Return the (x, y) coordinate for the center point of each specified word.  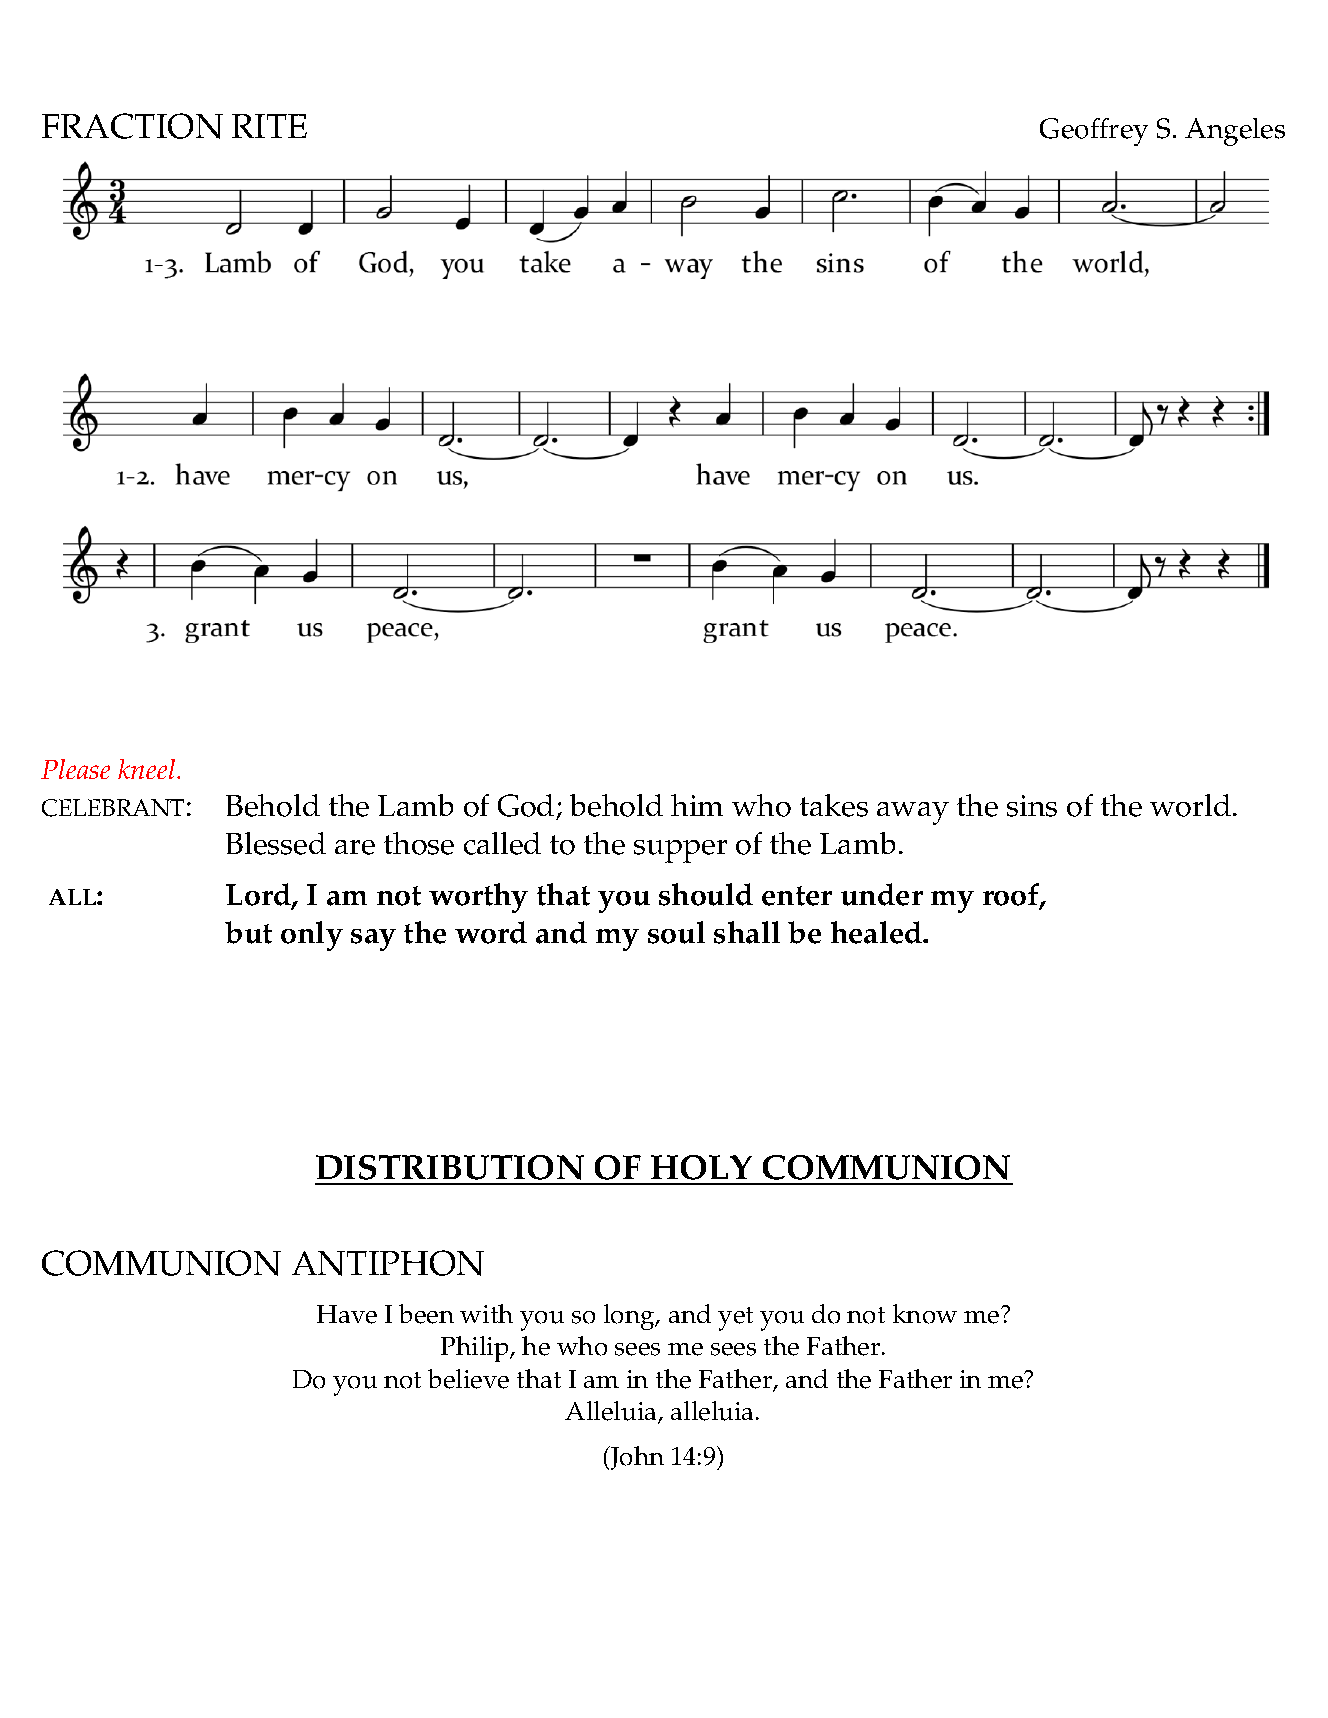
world (1192, 805)
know (925, 1314)
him (697, 805)
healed (878, 932)
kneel (148, 769)
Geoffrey (1094, 132)
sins (1032, 806)
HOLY (701, 1167)
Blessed (276, 843)
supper (680, 851)
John (636, 1458)
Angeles (1235, 132)
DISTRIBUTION (450, 1167)
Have (347, 1314)
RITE (269, 126)
